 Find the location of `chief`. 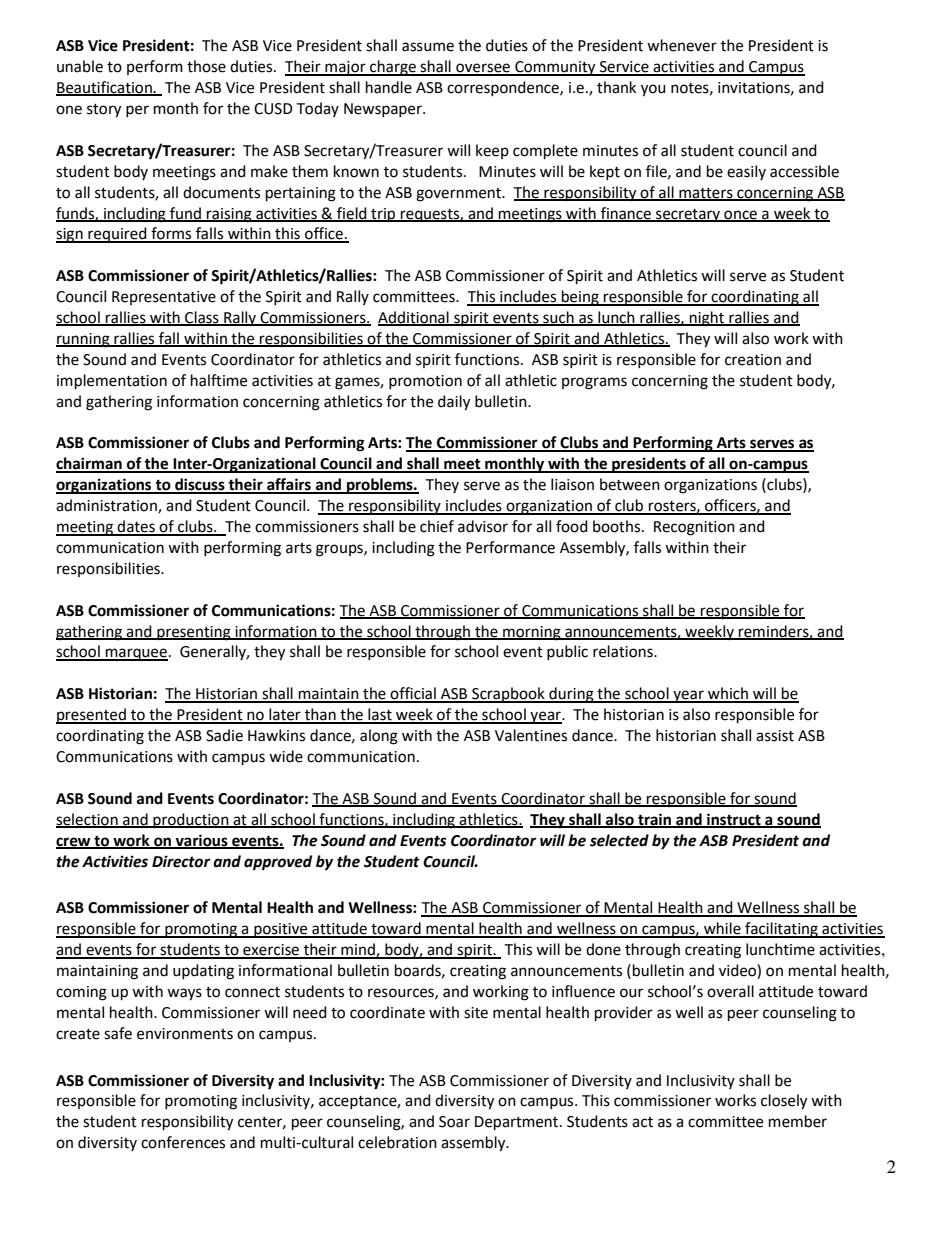

chief is located at coordinates (437, 526).
